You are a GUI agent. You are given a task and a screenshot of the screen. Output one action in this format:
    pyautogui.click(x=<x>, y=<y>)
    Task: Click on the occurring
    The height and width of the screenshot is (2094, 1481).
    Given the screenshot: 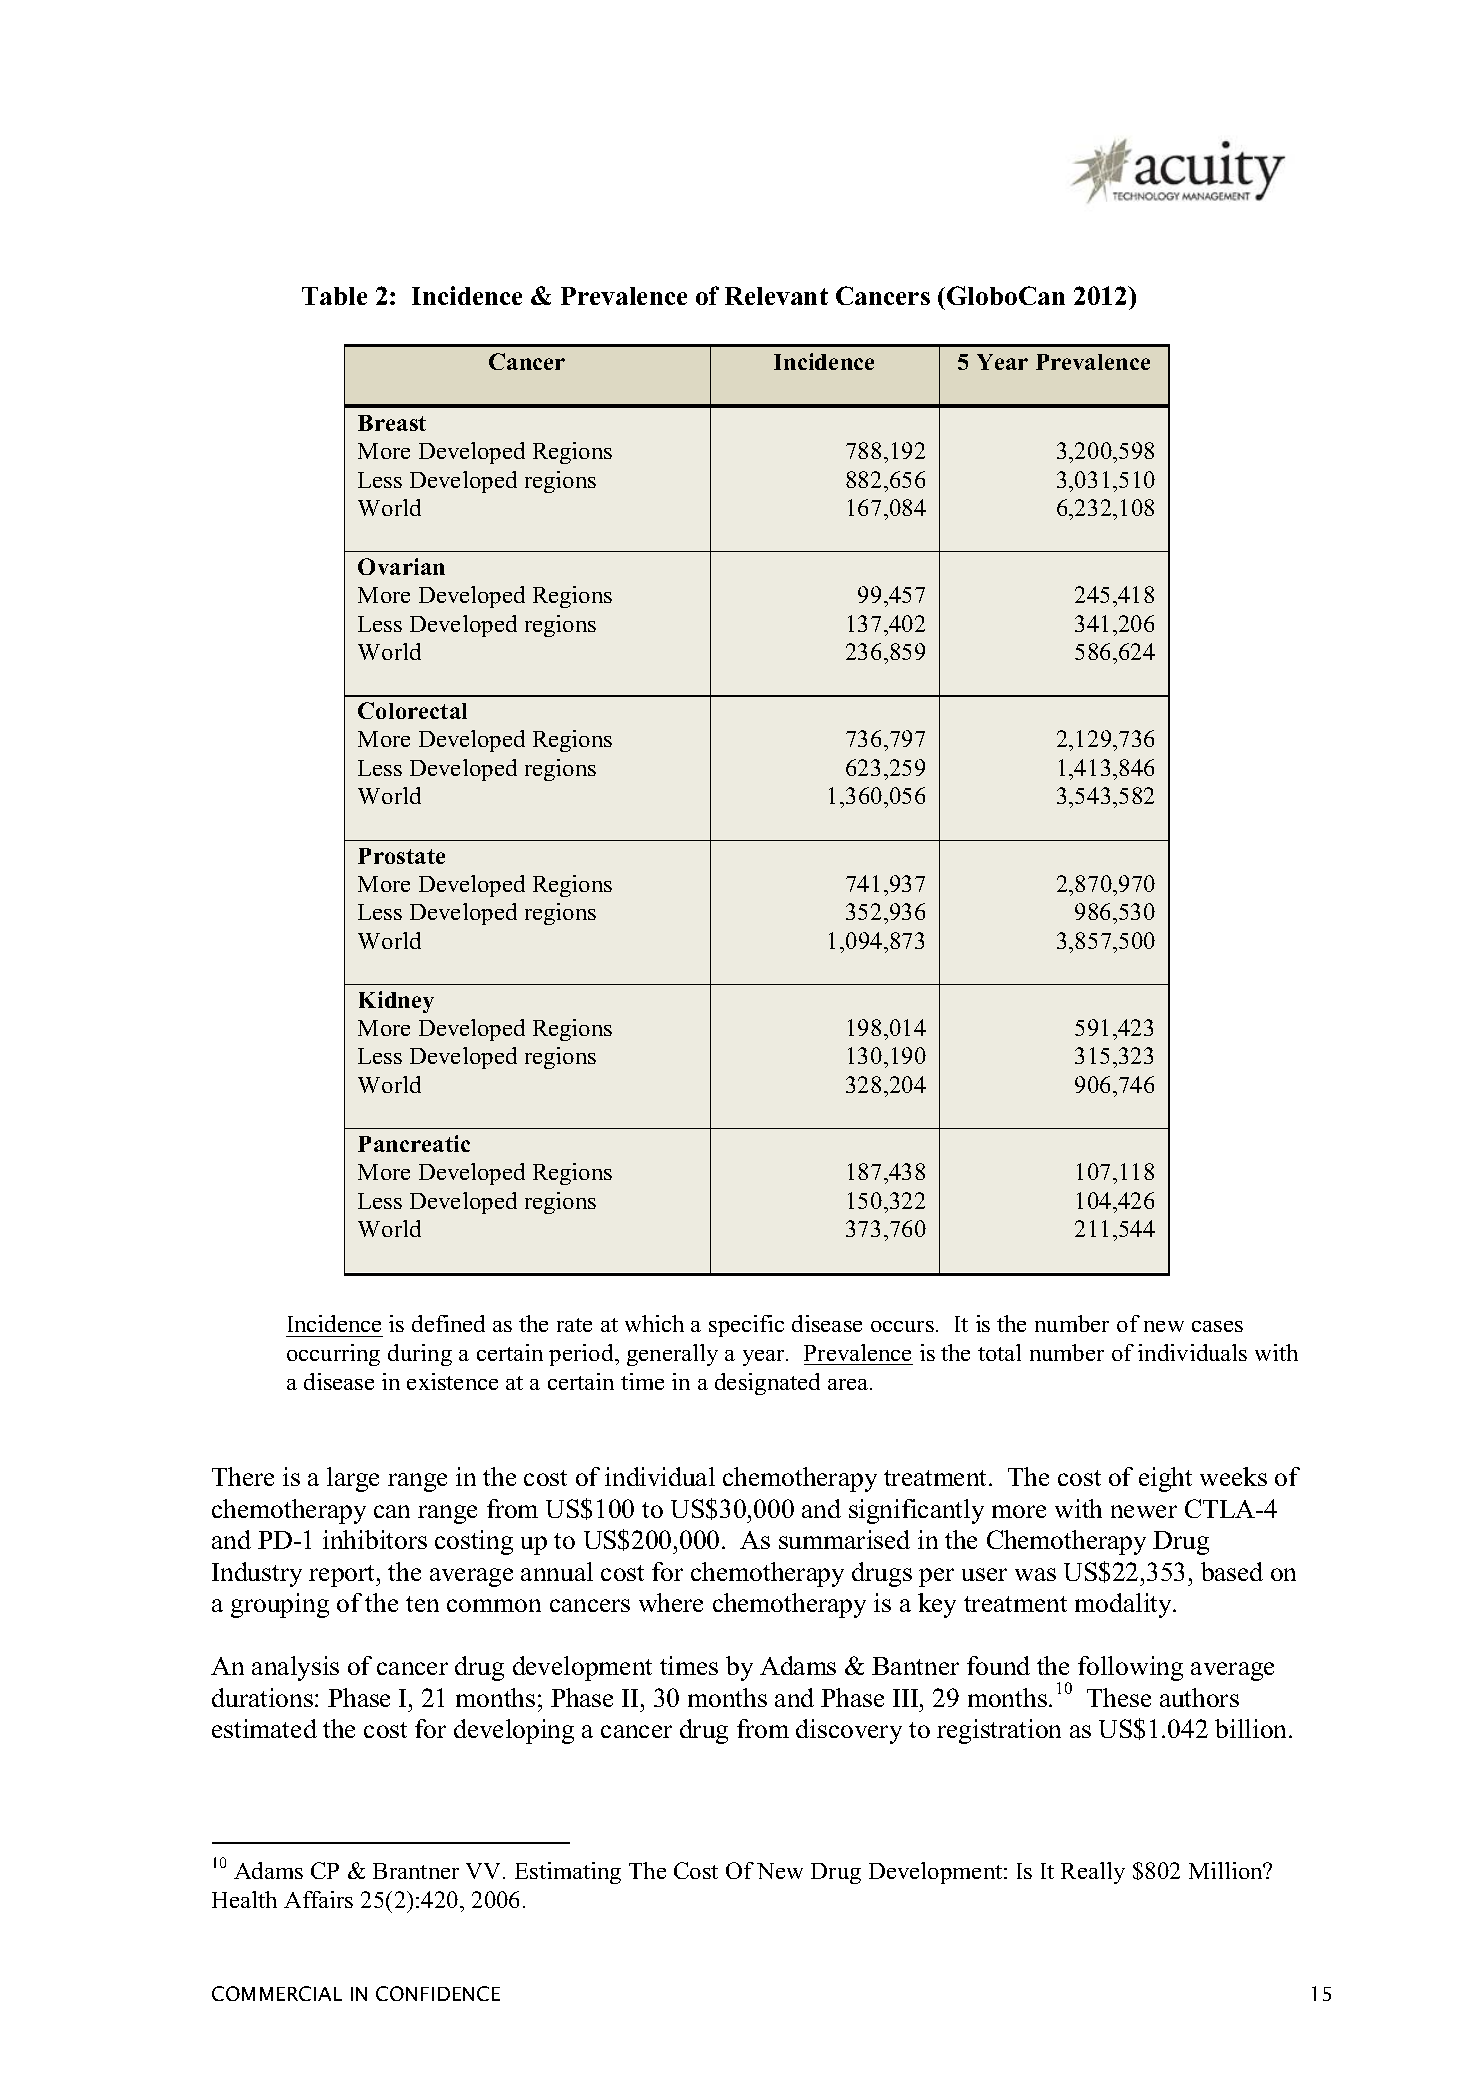 What is the action you would take?
    pyautogui.click(x=333, y=1355)
